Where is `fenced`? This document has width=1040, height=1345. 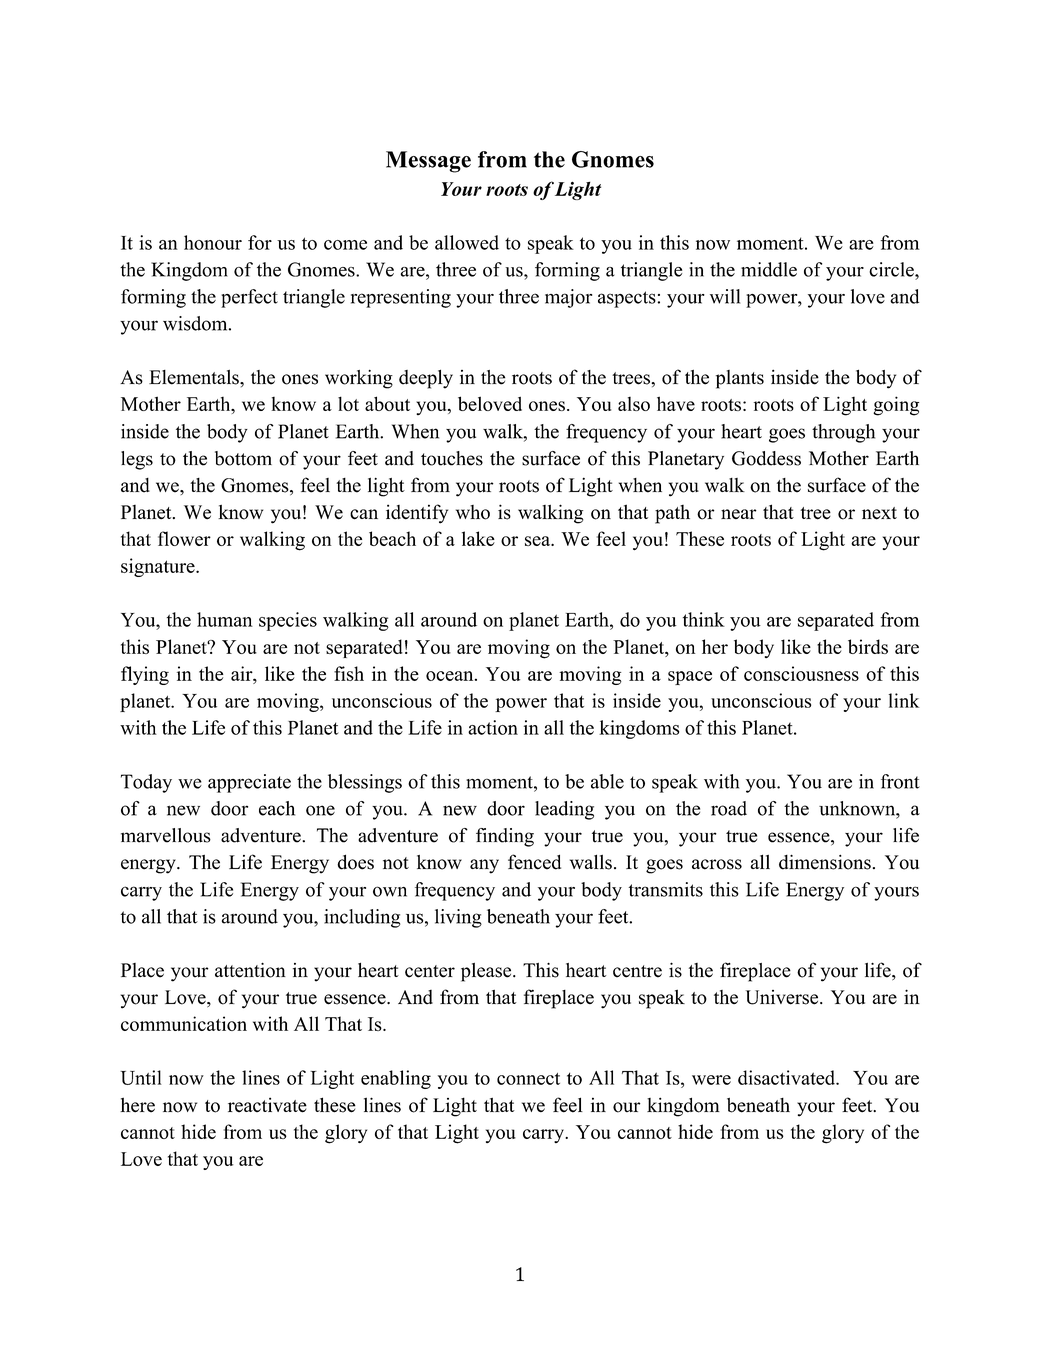
fenced is located at coordinates (534, 862).
